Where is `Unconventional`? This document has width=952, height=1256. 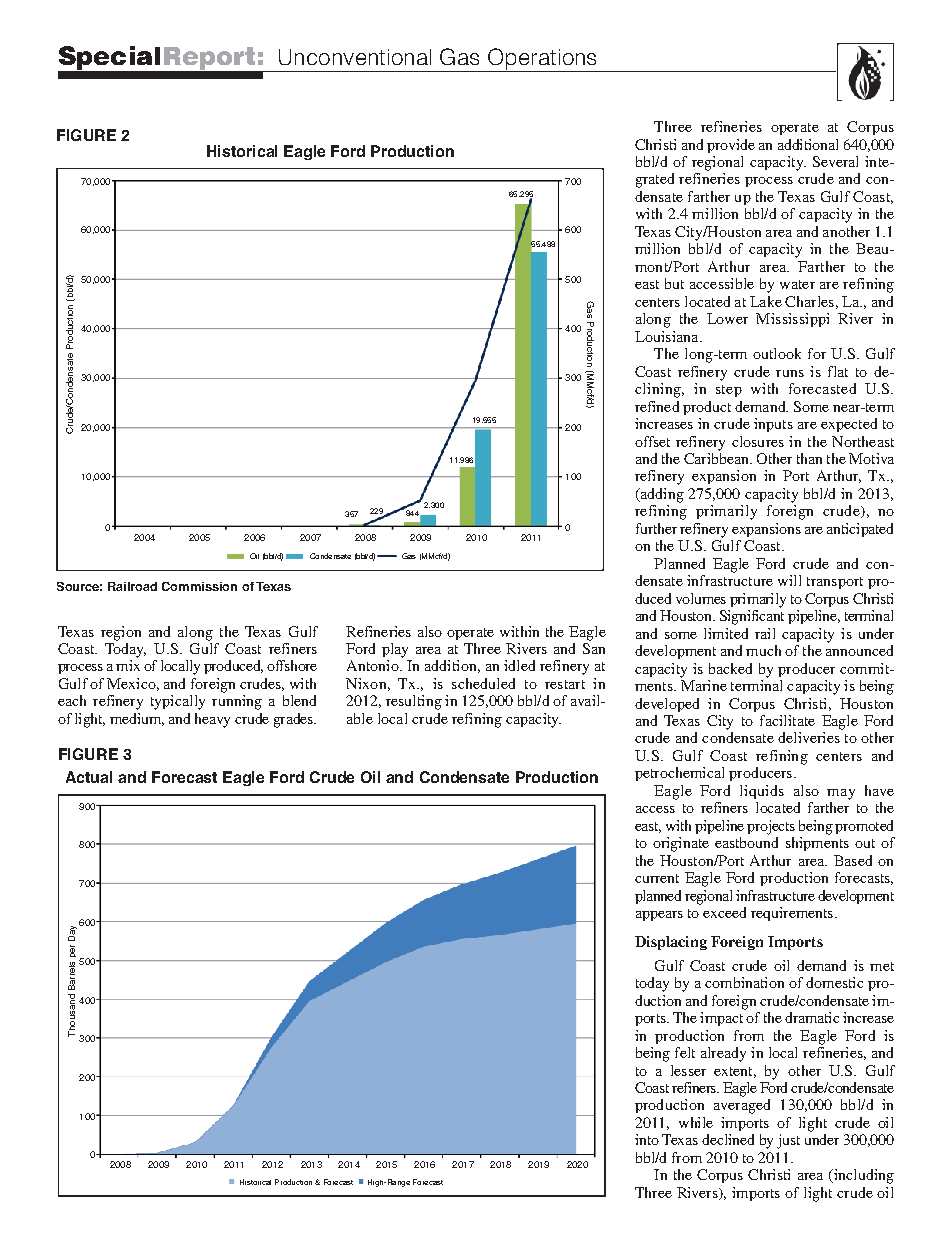 Unconventional is located at coordinates (355, 57).
